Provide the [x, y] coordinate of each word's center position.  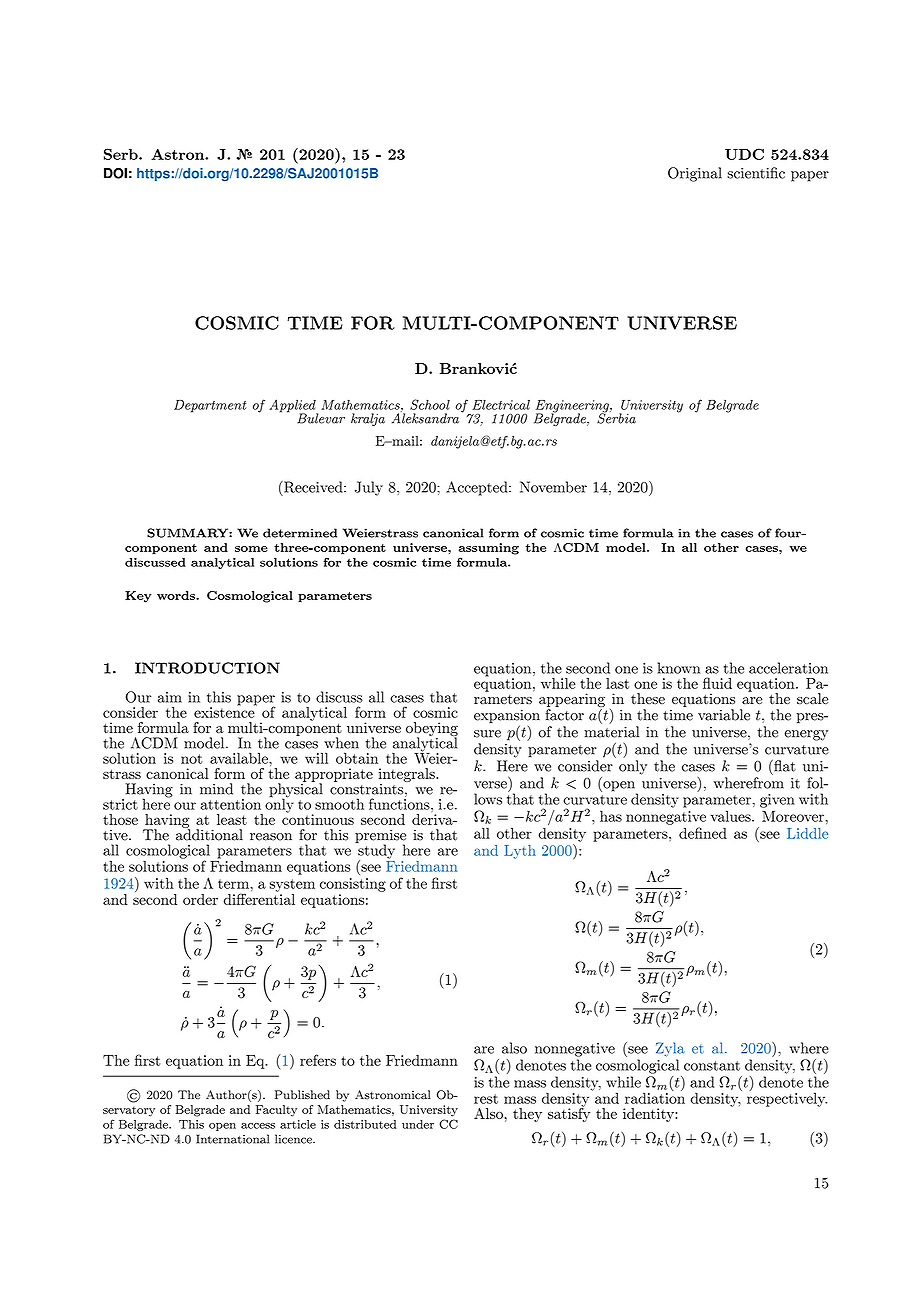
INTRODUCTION [207, 668]
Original [695, 174]
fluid [717, 683]
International [232, 1139]
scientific [756, 173]
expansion [507, 718]
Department [210, 406]
